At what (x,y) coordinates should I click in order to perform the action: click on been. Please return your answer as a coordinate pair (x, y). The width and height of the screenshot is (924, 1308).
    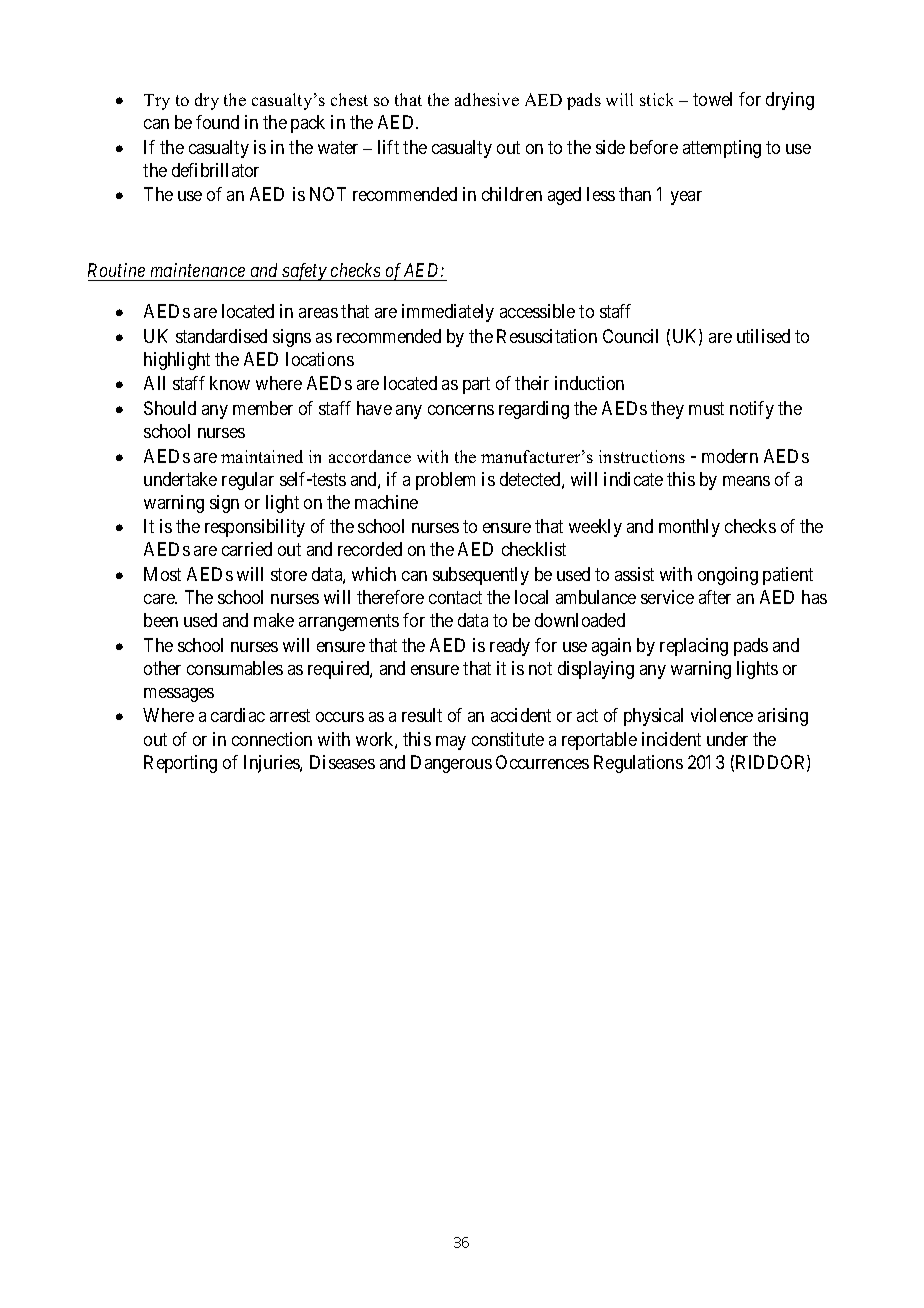
    Looking at the image, I should click on (161, 620).
